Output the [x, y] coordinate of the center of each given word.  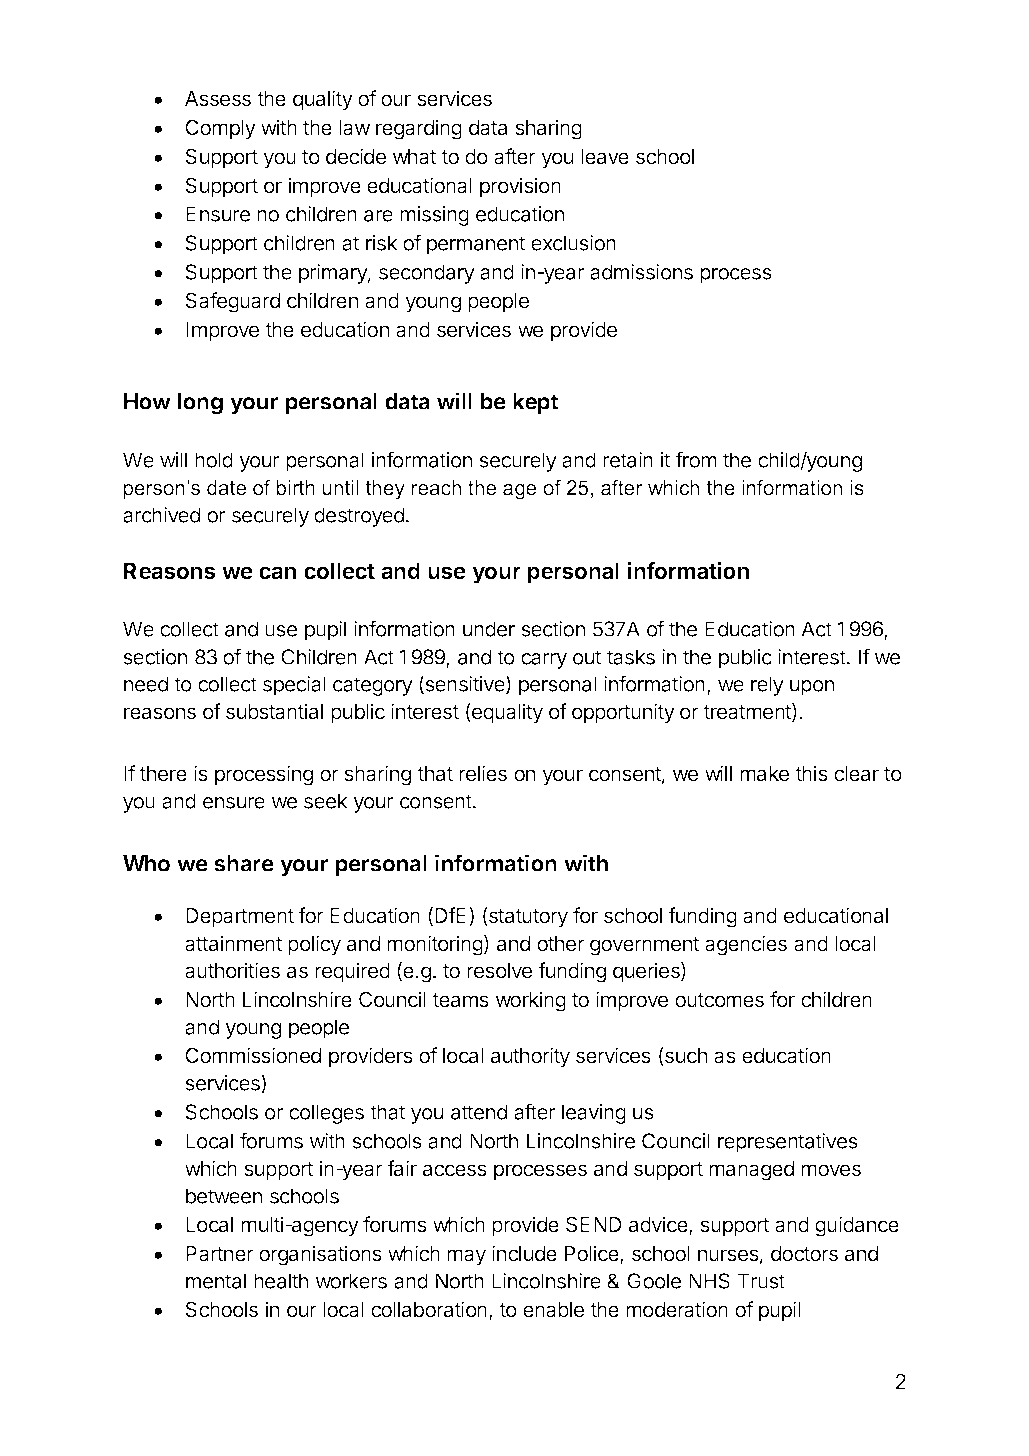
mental [216, 1281]
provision [520, 187]
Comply [220, 129]
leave [605, 157]
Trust [761, 1281]
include [524, 1253]
